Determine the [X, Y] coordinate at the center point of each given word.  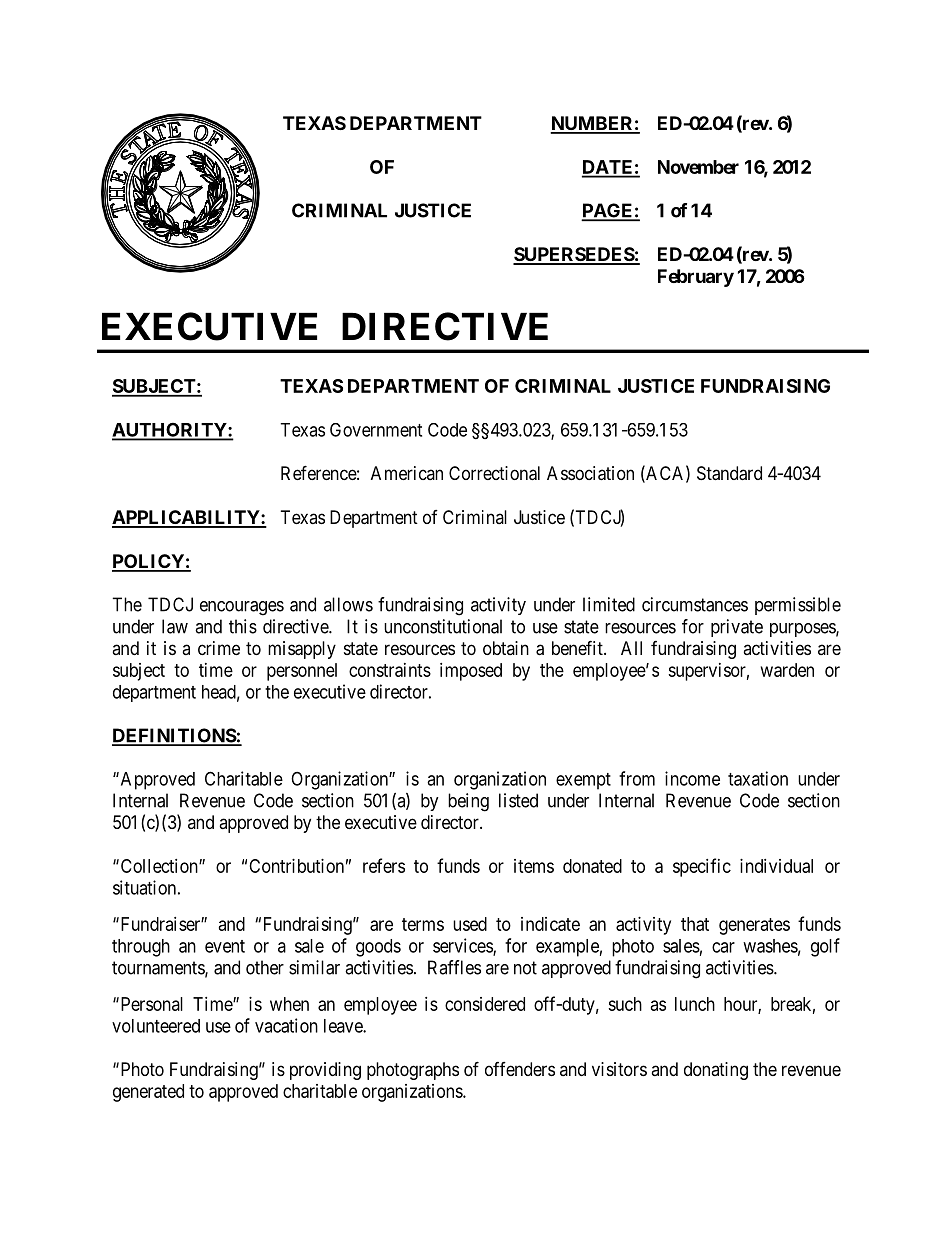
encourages [242, 608]
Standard [729, 473]
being [468, 802]
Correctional [494, 473]
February [696, 278]
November [698, 167]
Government [376, 430]
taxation [758, 778]
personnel [302, 672]
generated [148, 1093]
